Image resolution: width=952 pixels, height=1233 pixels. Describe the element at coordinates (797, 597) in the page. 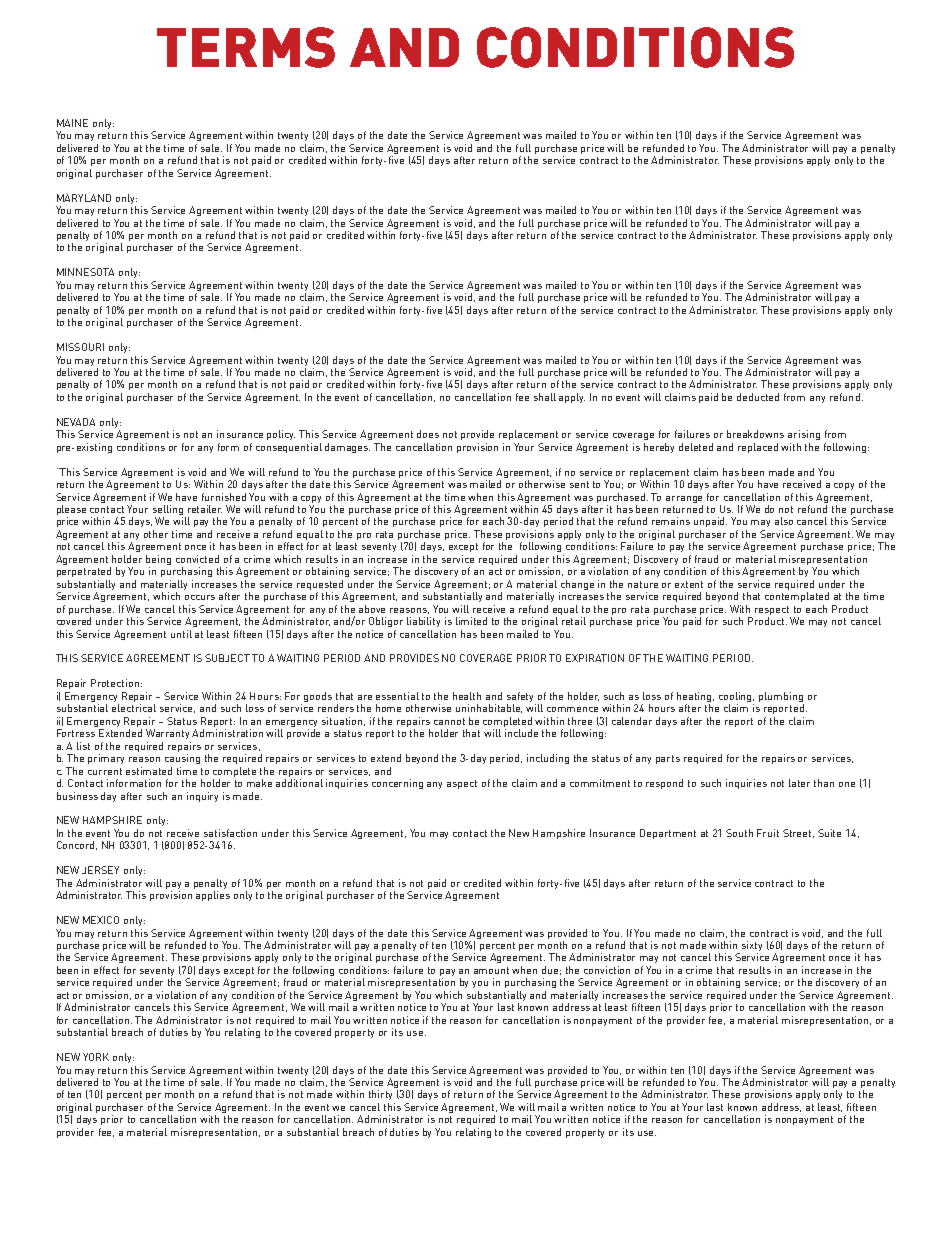

I see `contemplated` at that location.
